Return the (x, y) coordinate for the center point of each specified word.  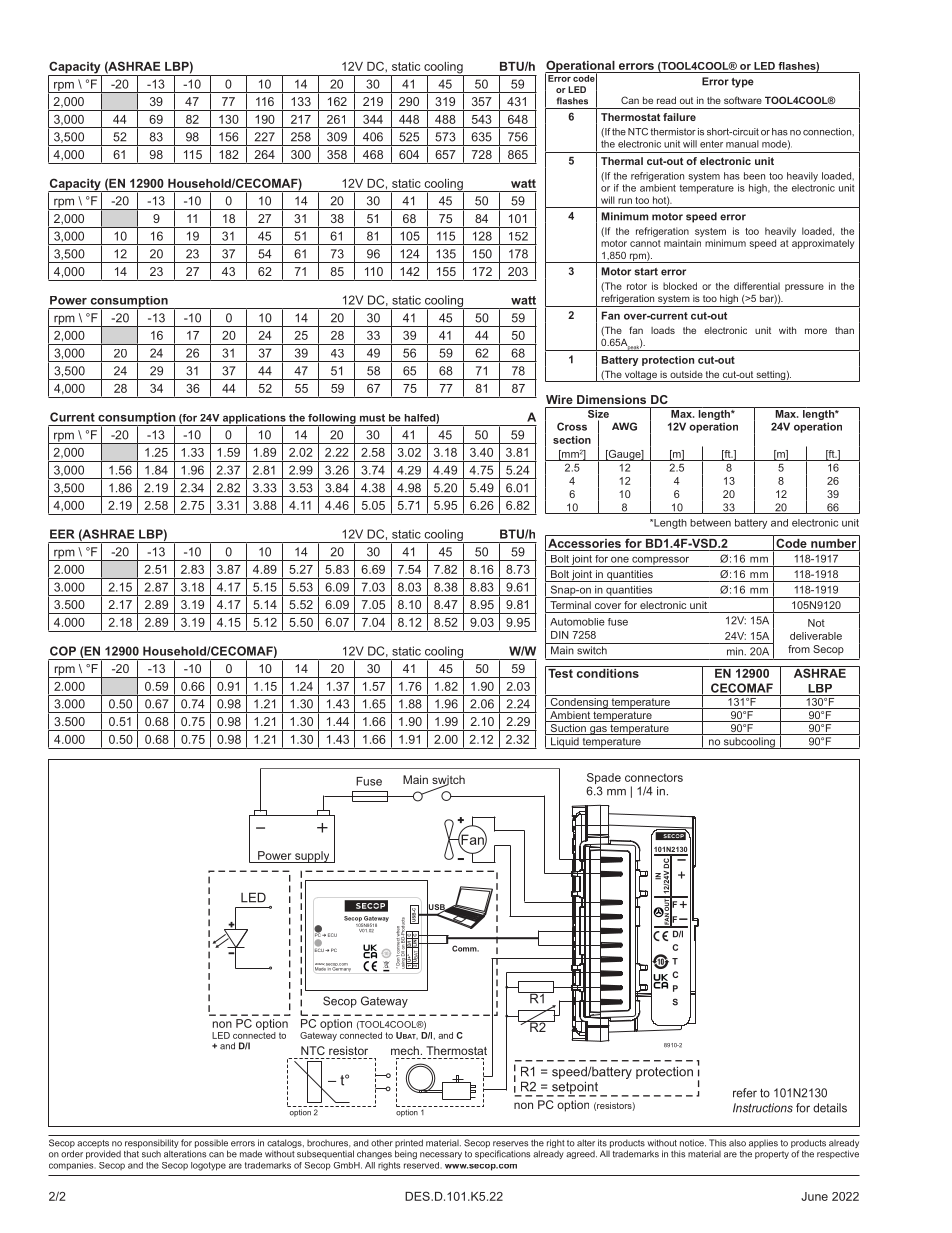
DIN (560, 635)
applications (254, 420)
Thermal (622, 161)
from (799, 649)
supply (312, 857)
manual (742, 144)
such (151, 1154)
